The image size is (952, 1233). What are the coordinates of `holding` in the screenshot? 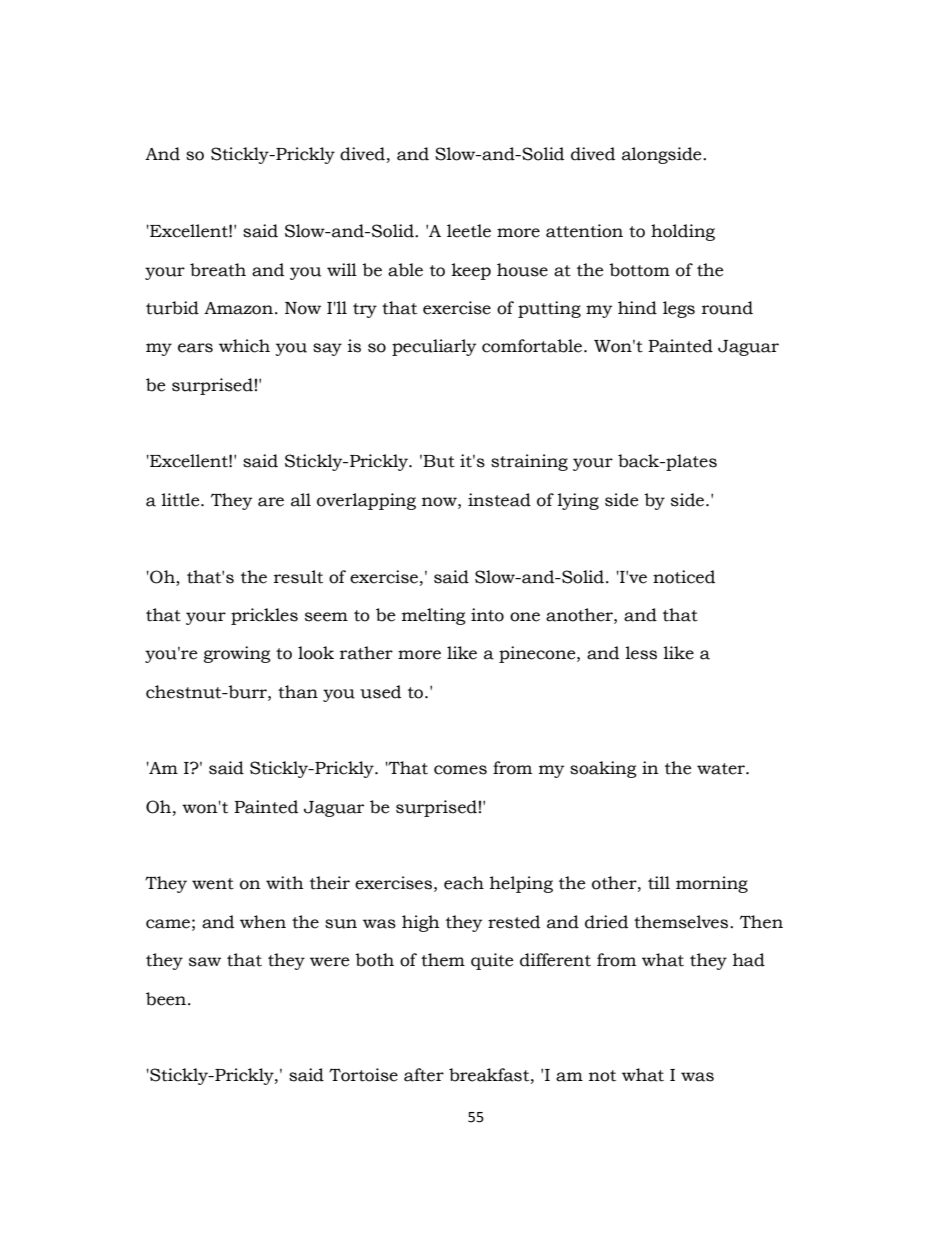 It's located at (683, 232).
